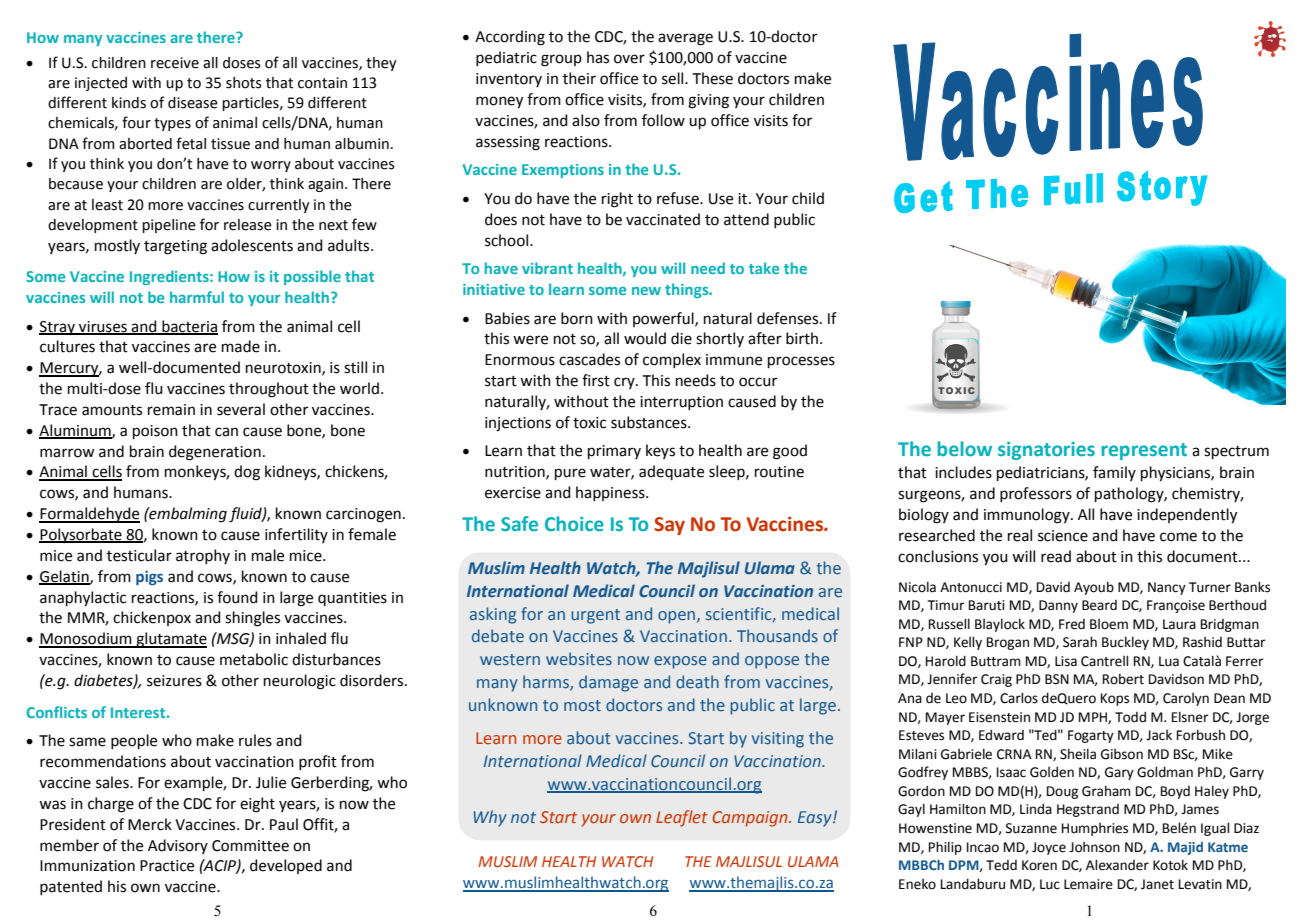  What do you see at coordinates (1114, 473) in the document?
I see `family` at bounding box center [1114, 473].
